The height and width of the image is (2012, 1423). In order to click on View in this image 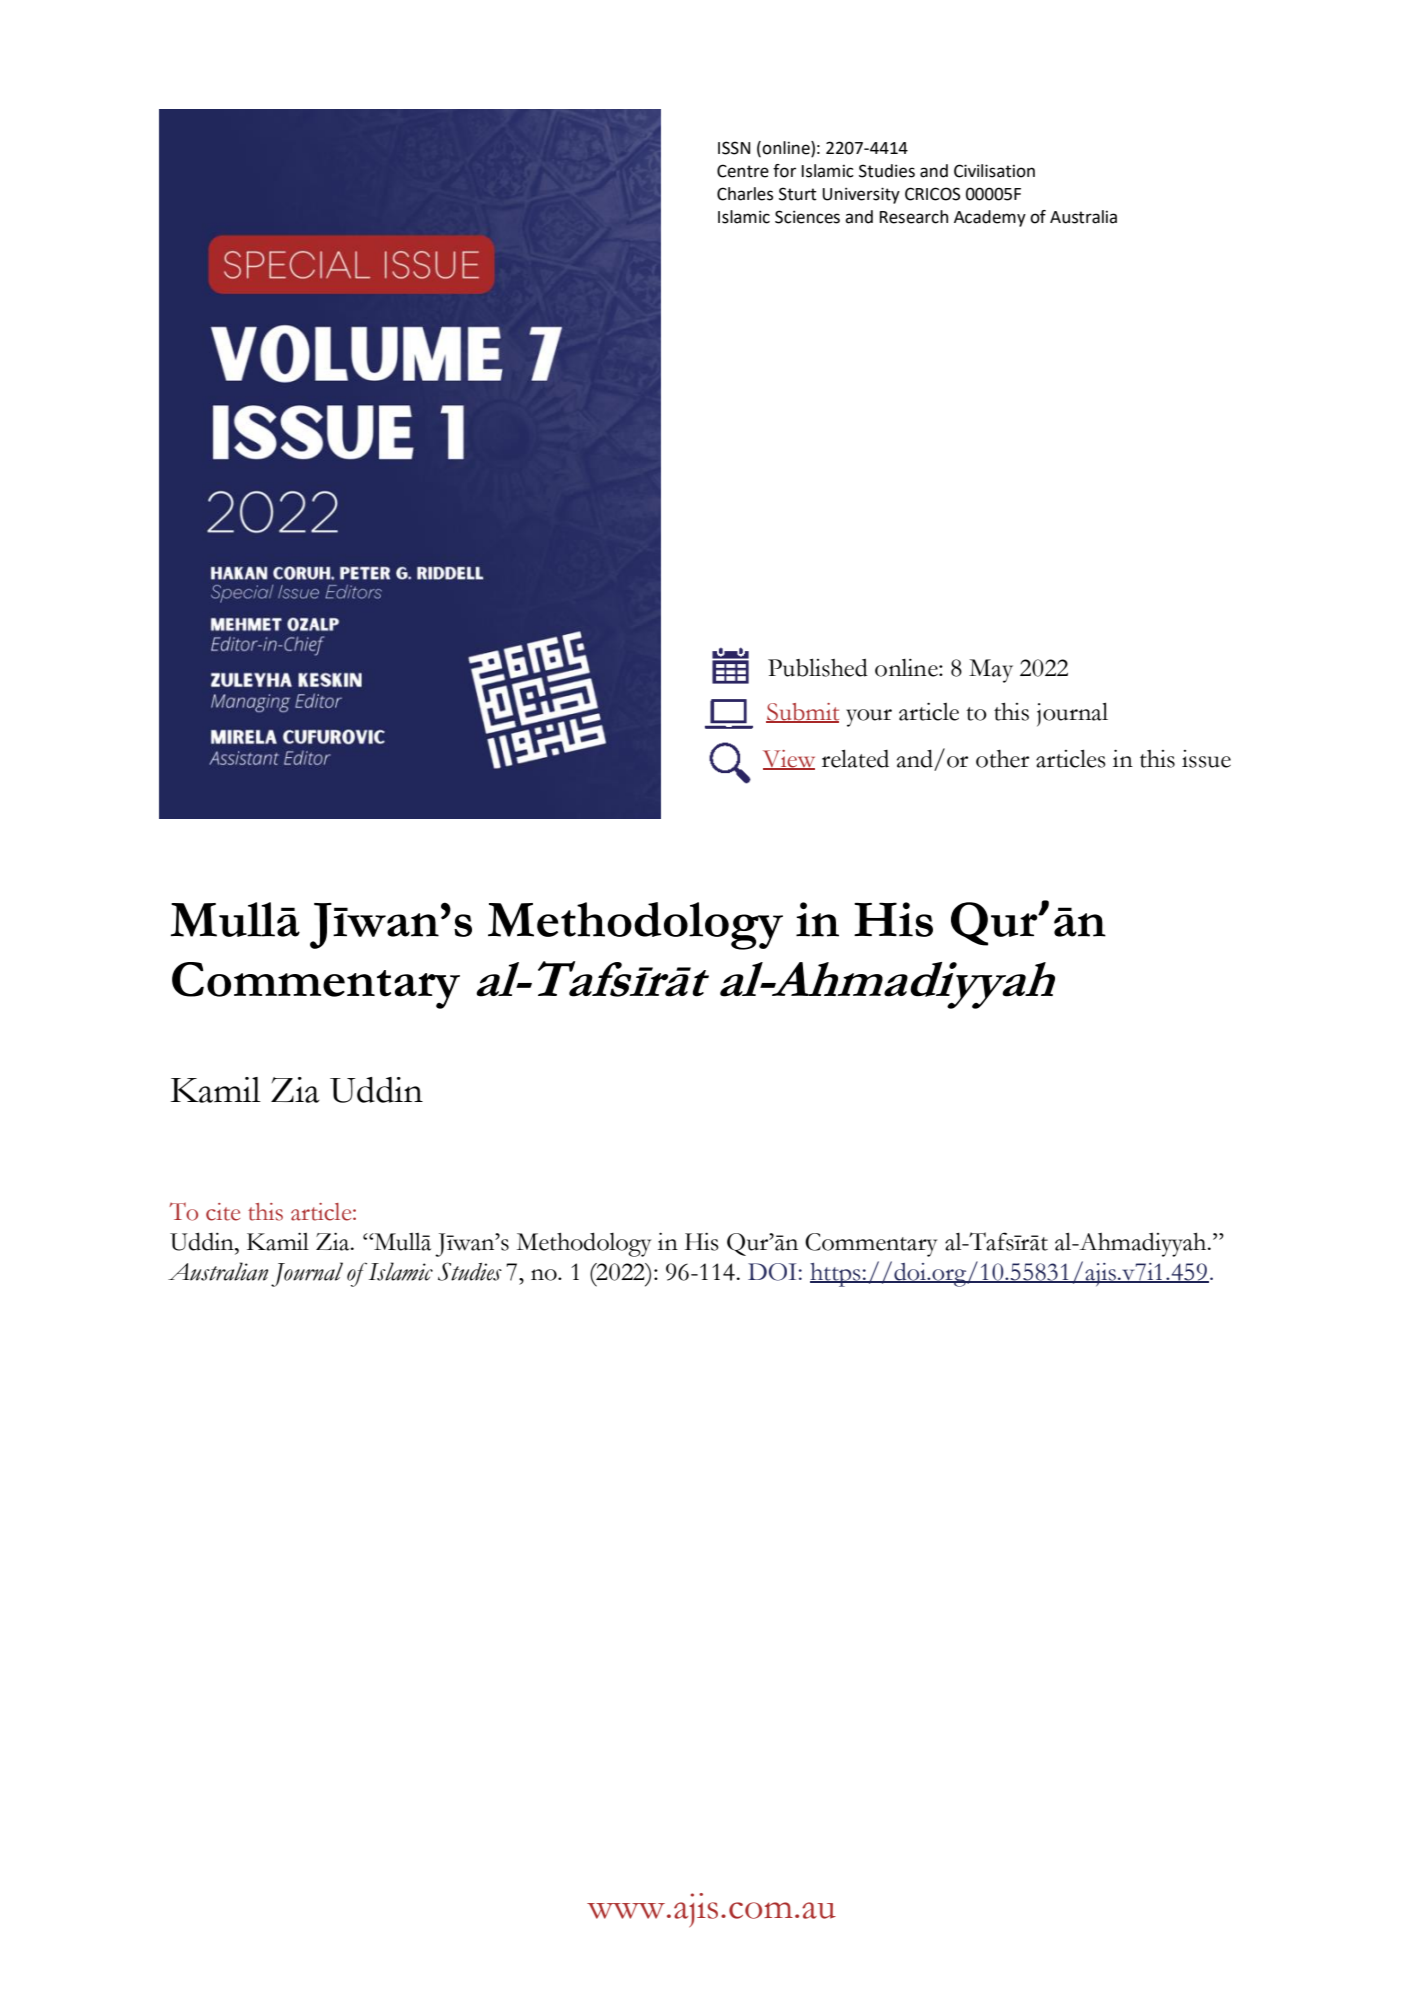, I will do `click(789, 760)`.
